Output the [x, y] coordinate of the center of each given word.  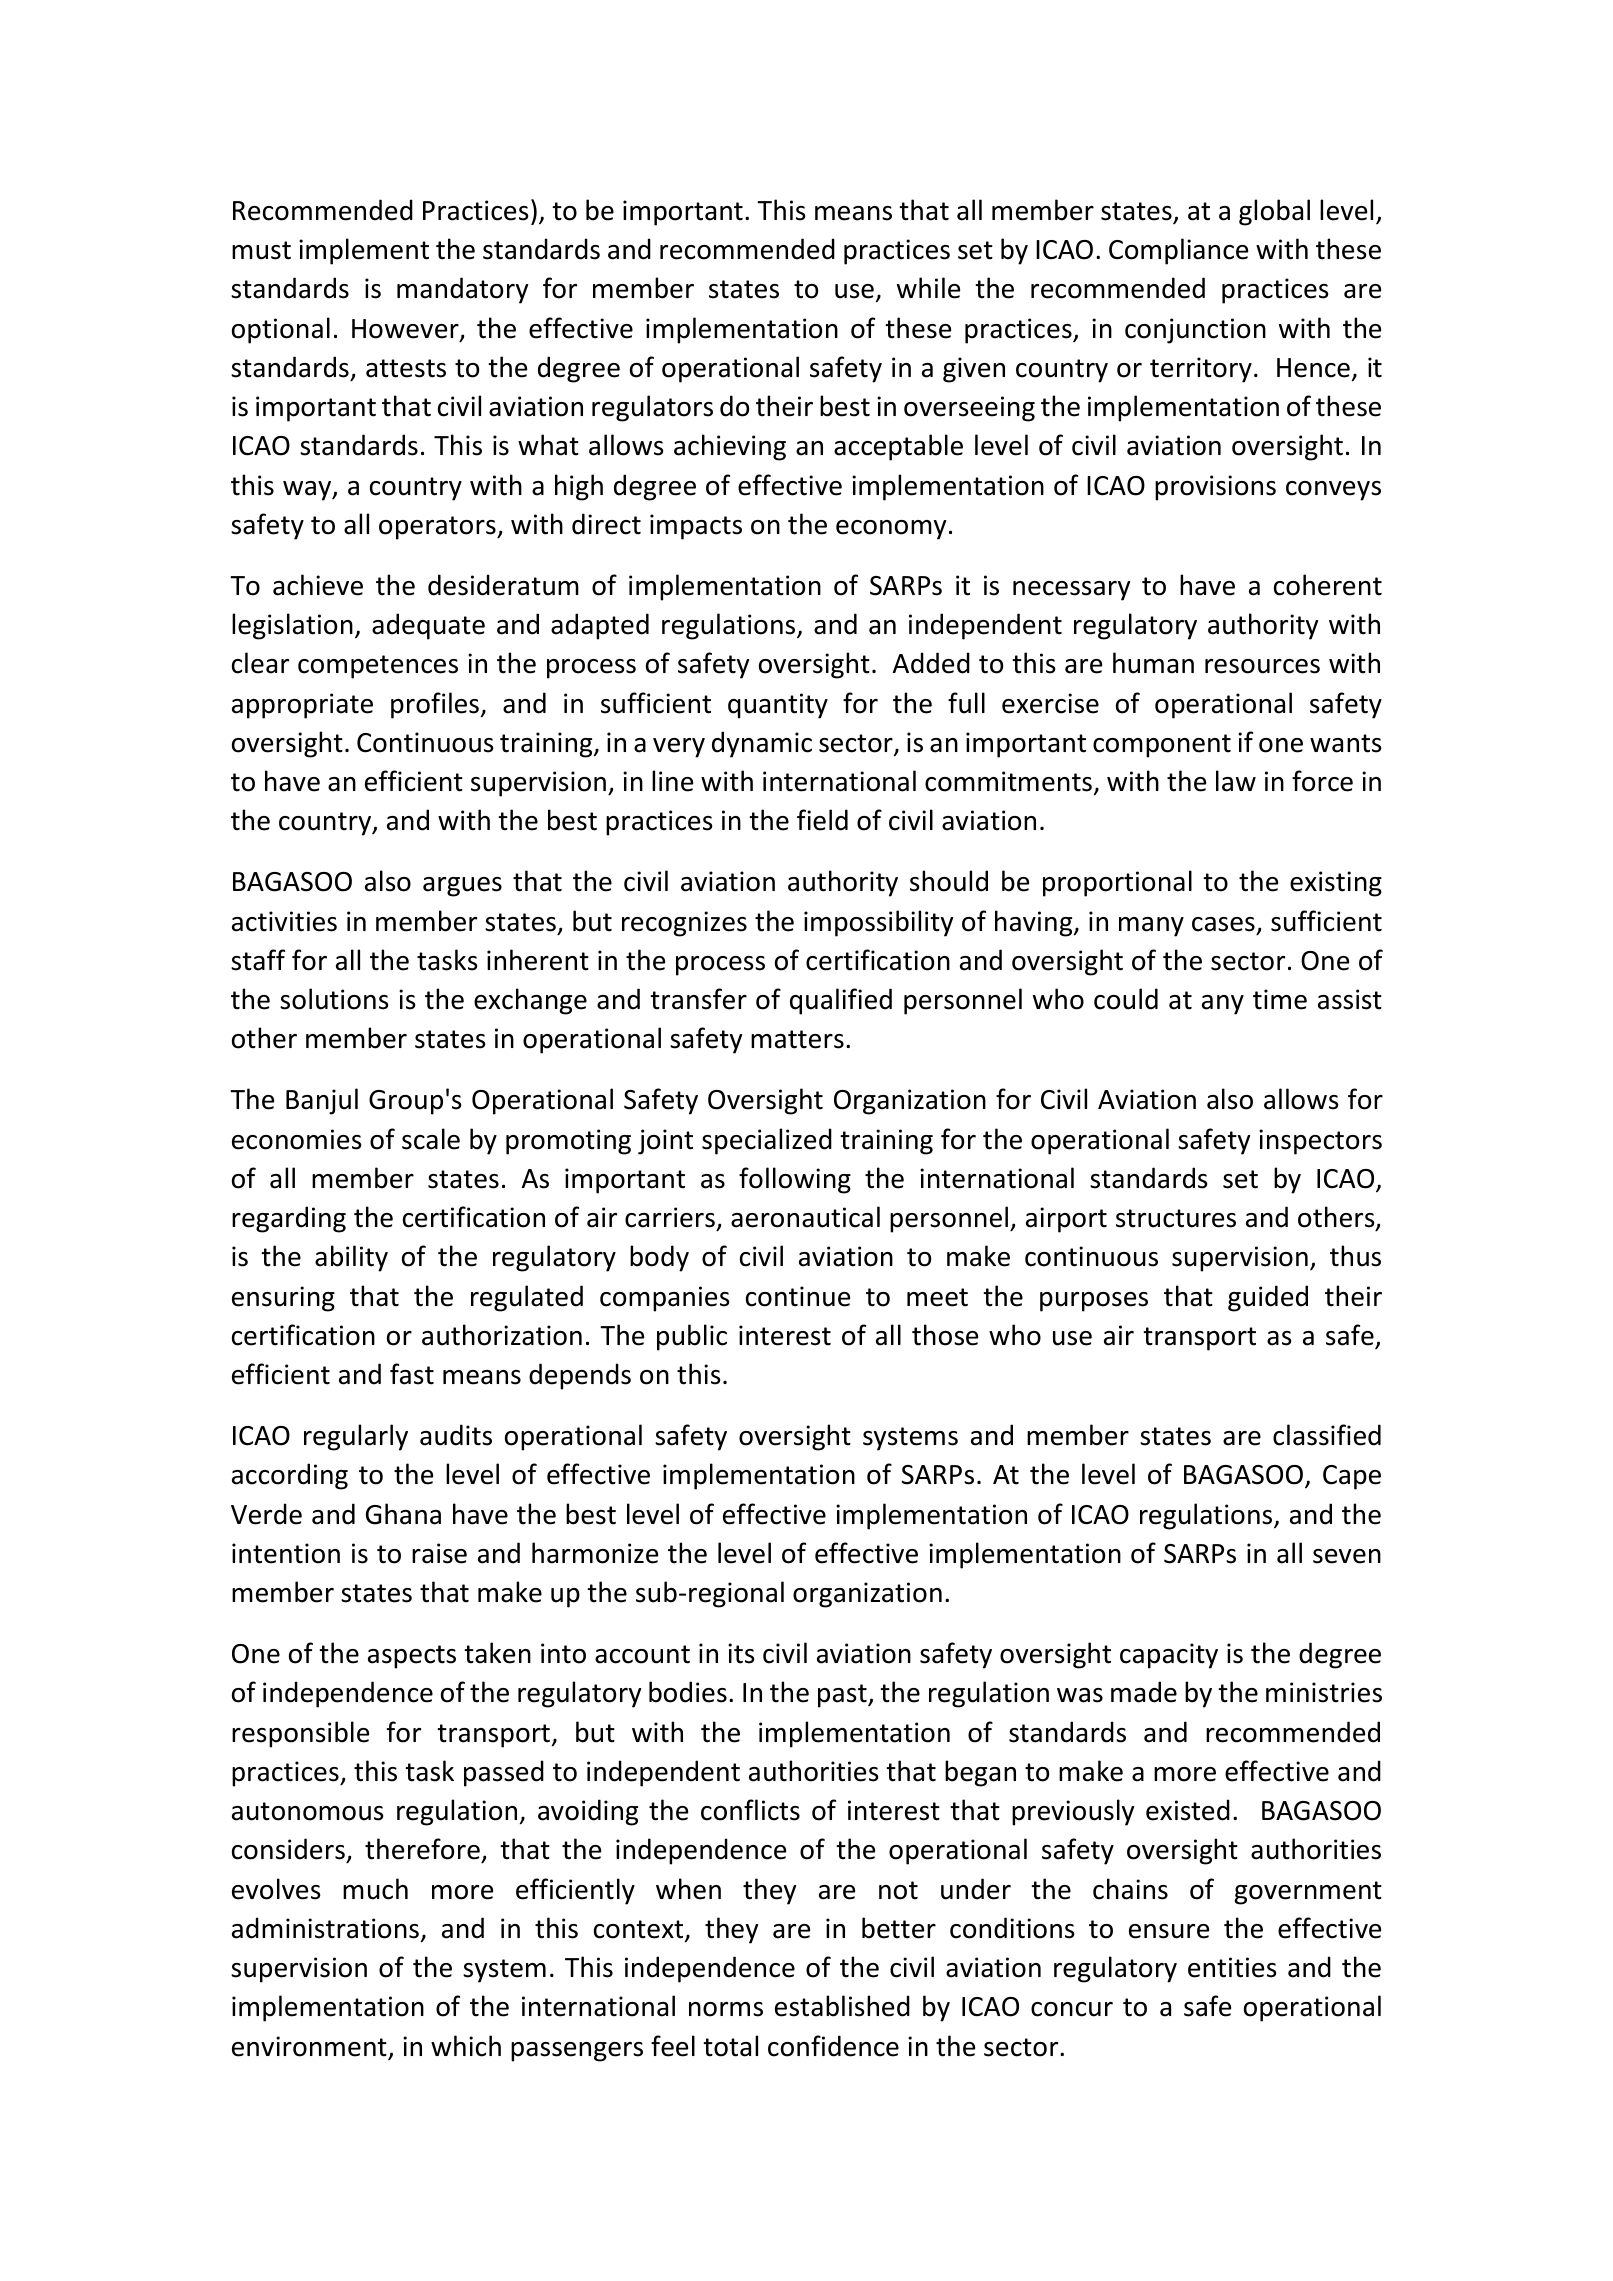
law [1236, 781]
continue [798, 1296]
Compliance [1178, 251]
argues [462, 887]
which [466, 2046]
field [822, 820]
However [406, 330]
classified [1327, 1435]
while [928, 288]
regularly [356, 1437]
